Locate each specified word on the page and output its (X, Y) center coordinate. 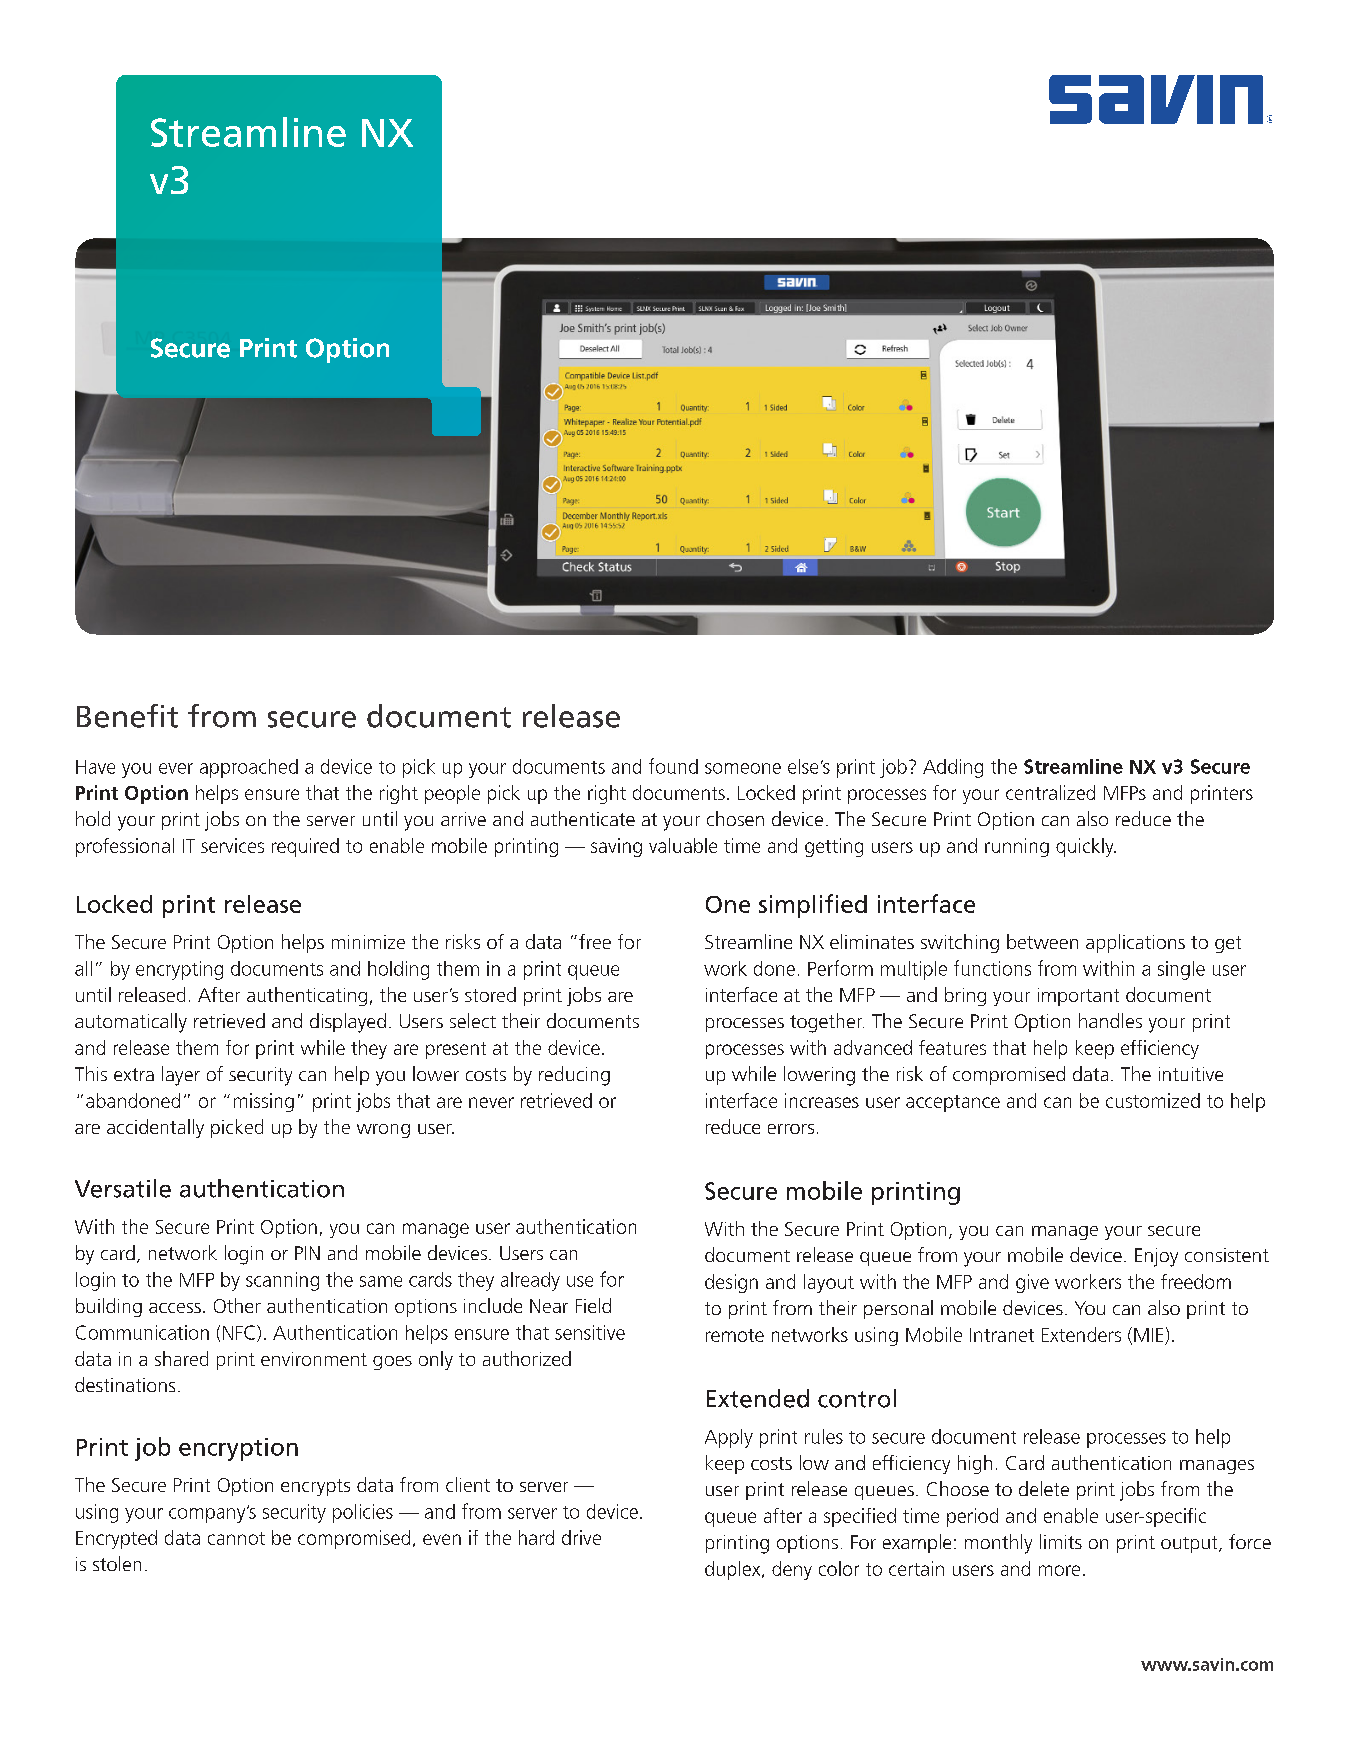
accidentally (155, 1128)
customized (1153, 1100)
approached (249, 768)
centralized (1050, 792)
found (673, 766)
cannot (236, 1538)
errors (791, 1129)
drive (581, 1537)
